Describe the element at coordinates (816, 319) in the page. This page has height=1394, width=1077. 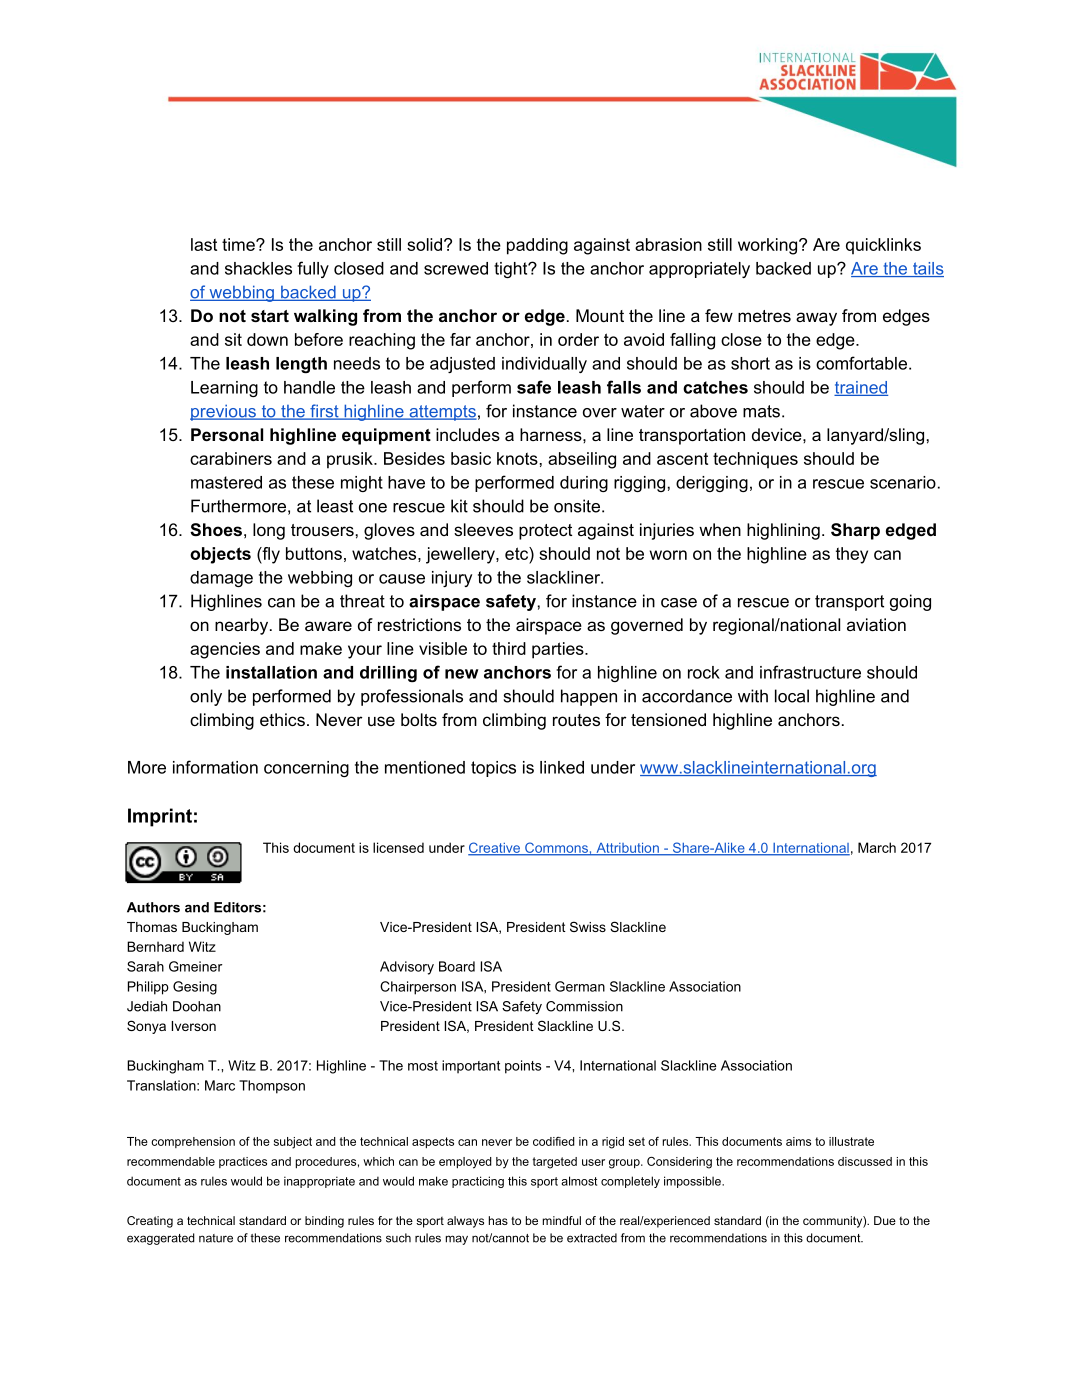
I see `away` at that location.
